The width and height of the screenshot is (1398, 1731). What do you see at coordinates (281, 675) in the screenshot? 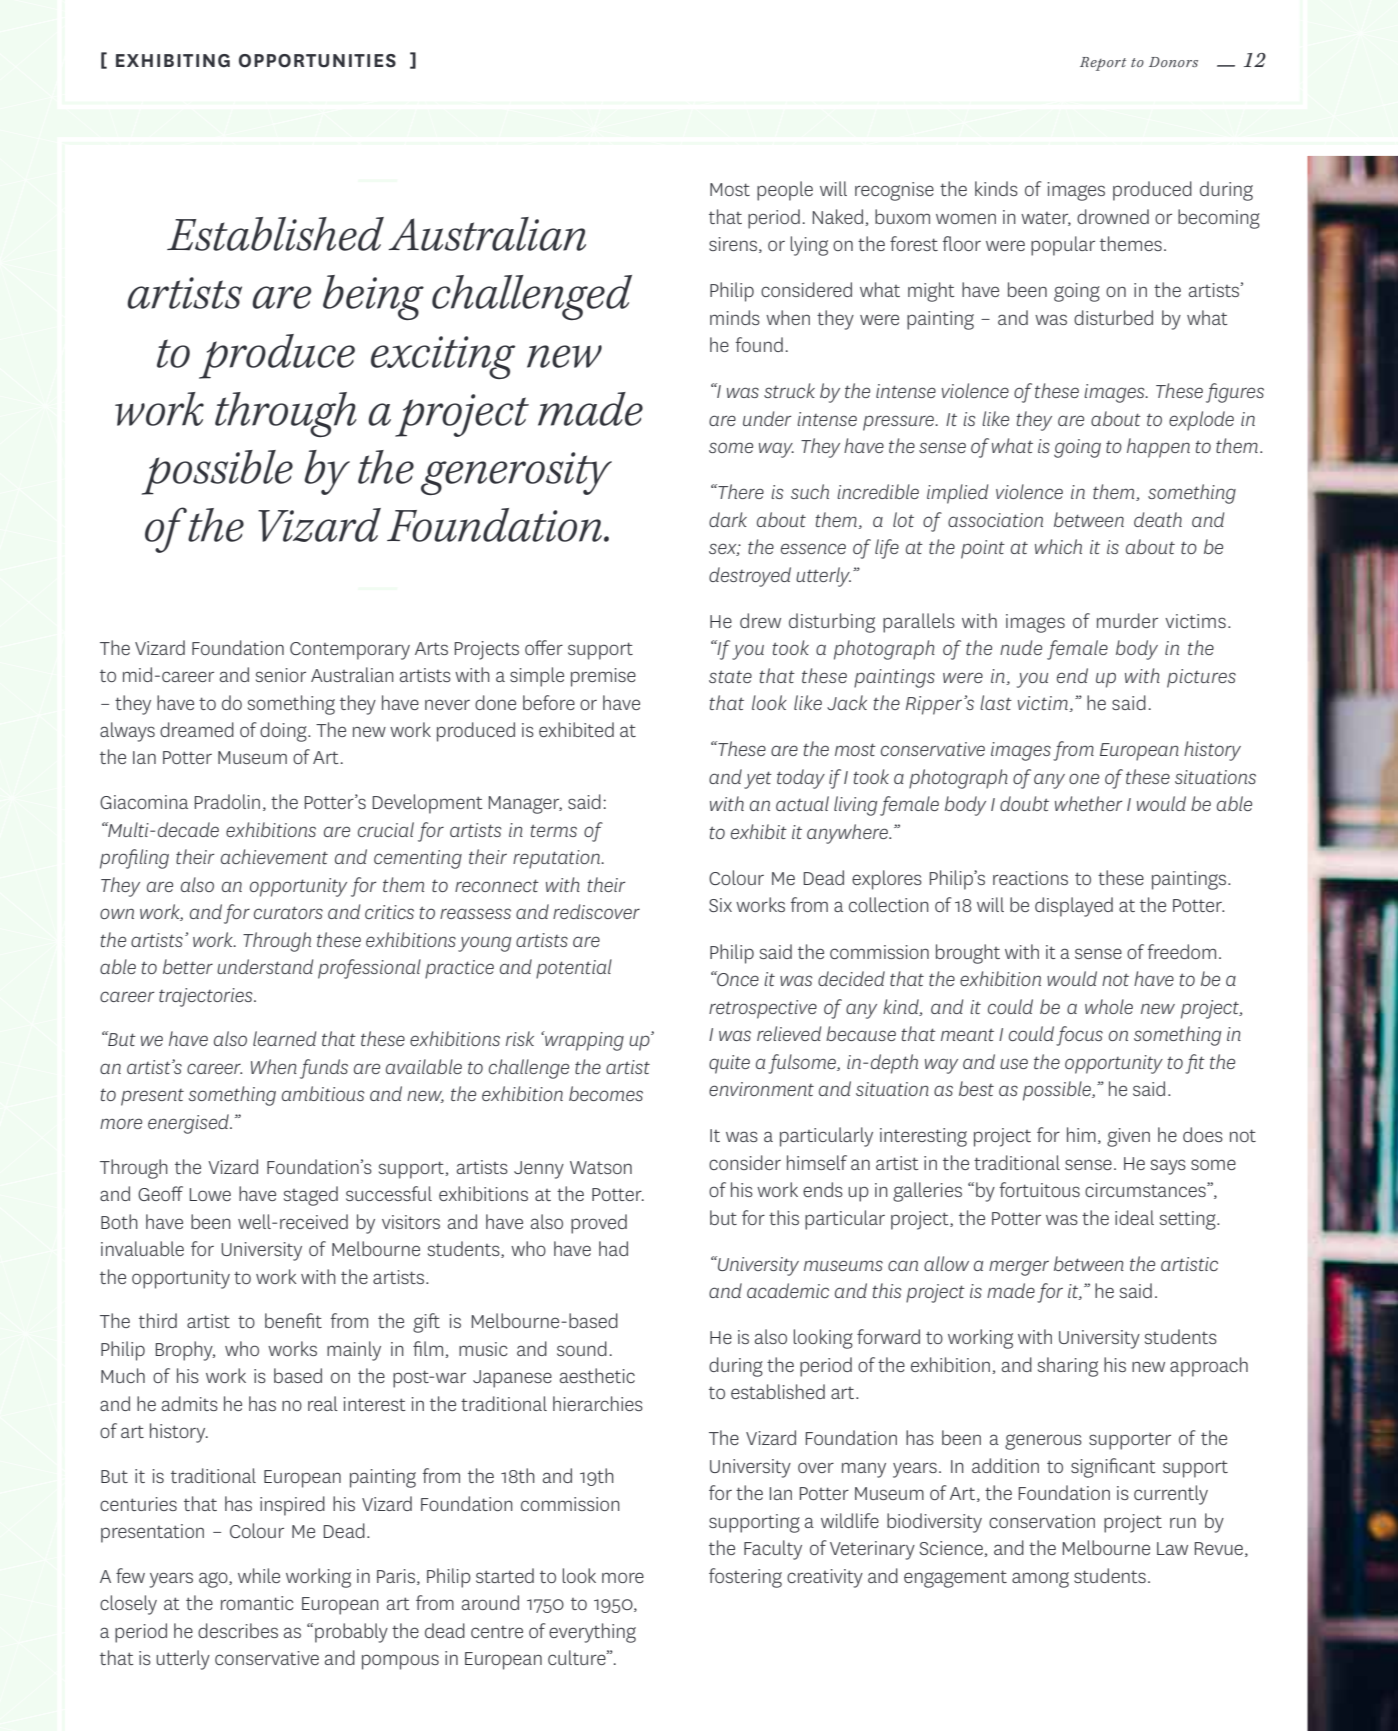
I see `senior` at bounding box center [281, 675].
